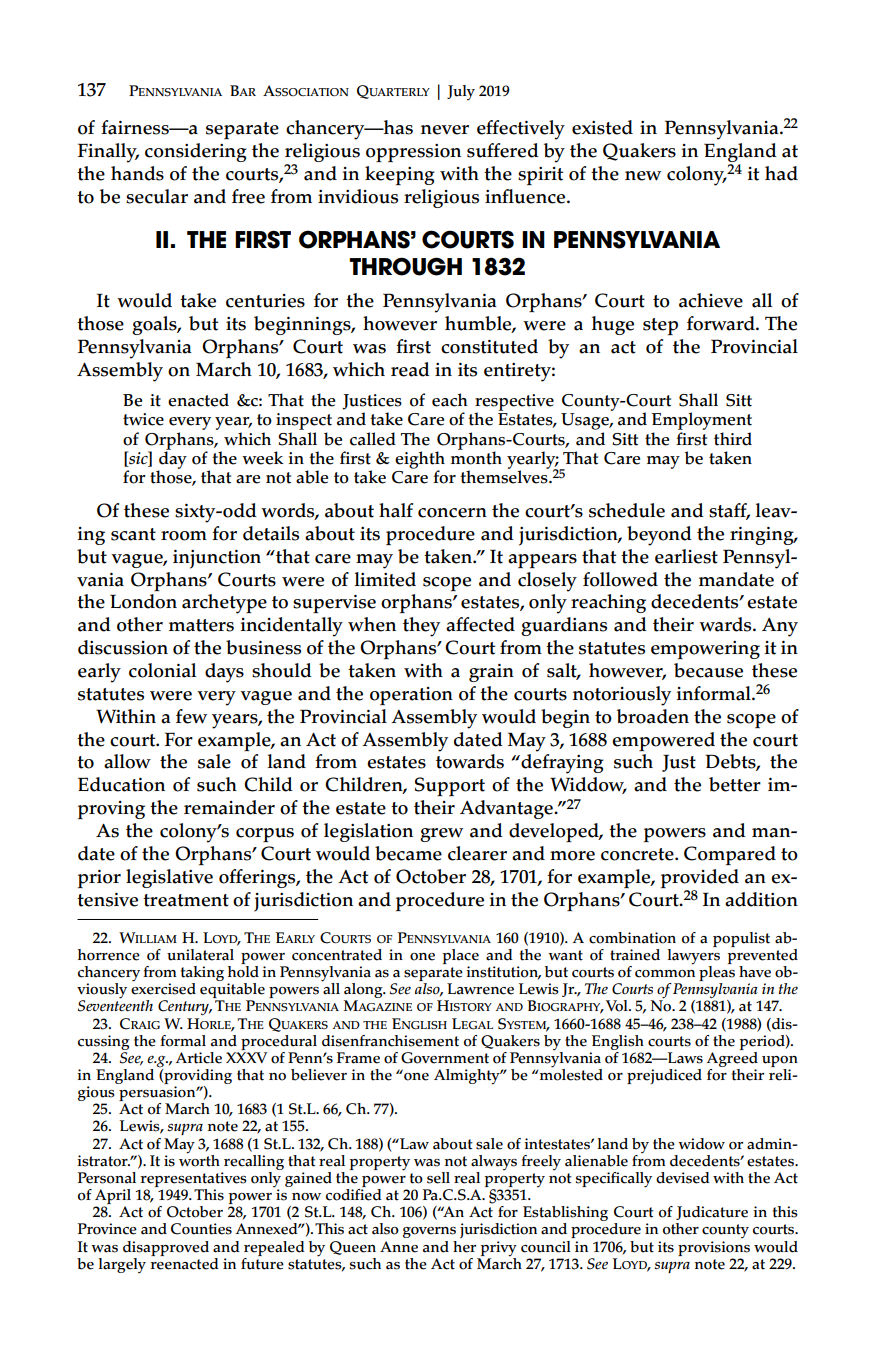 The height and width of the screenshot is (1372, 874). Describe the element at coordinates (169, 878) in the screenshot. I see `legislative` at that location.
